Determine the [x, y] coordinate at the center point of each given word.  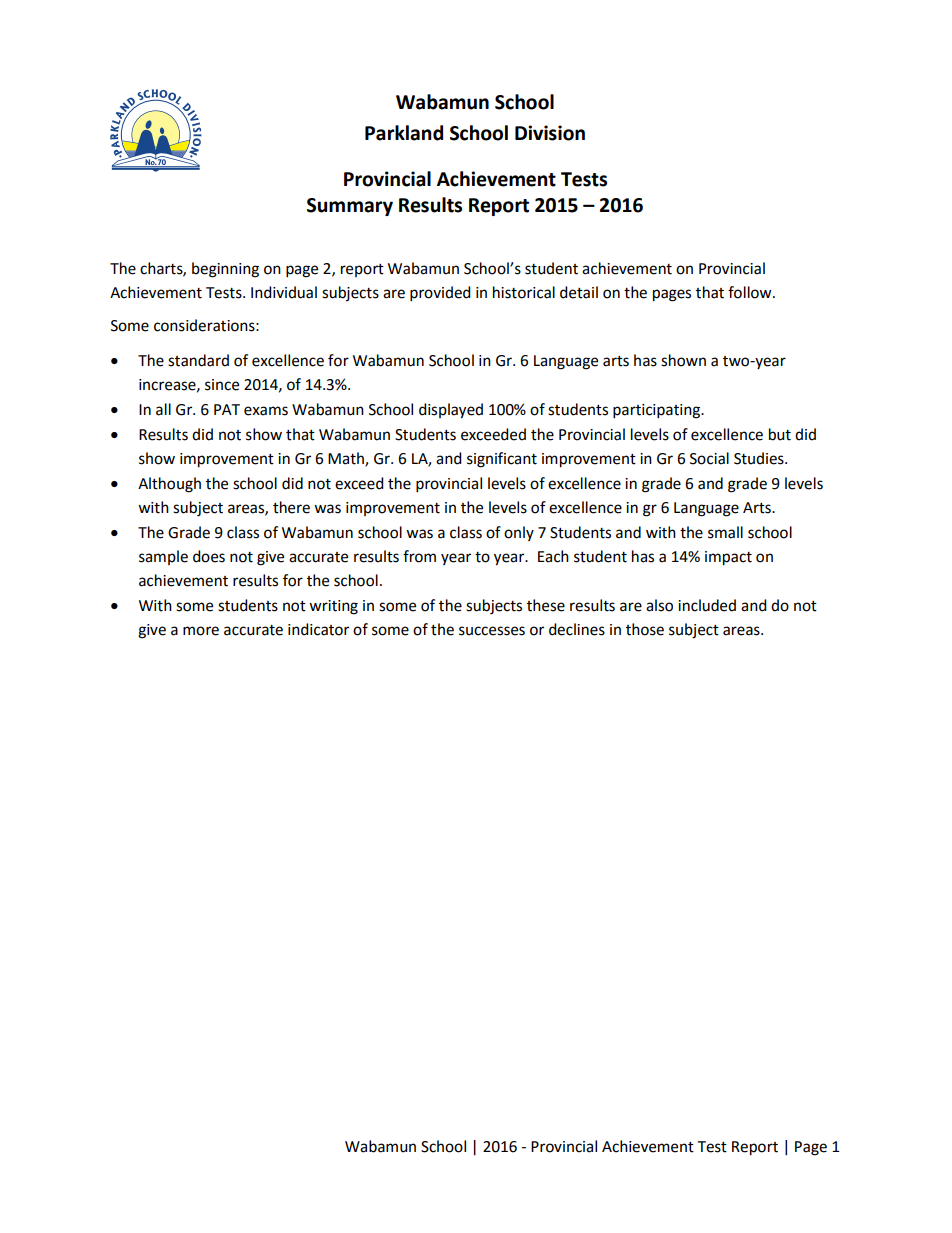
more [201, 631]
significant [502, 460]
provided [440, 294]
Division [550, 133]
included [707, 605]
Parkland [404, 133]
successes [492, 631]
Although [169, 485]
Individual [284, 292]
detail [579, 292]
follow [751, 292]
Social [709, 458]
